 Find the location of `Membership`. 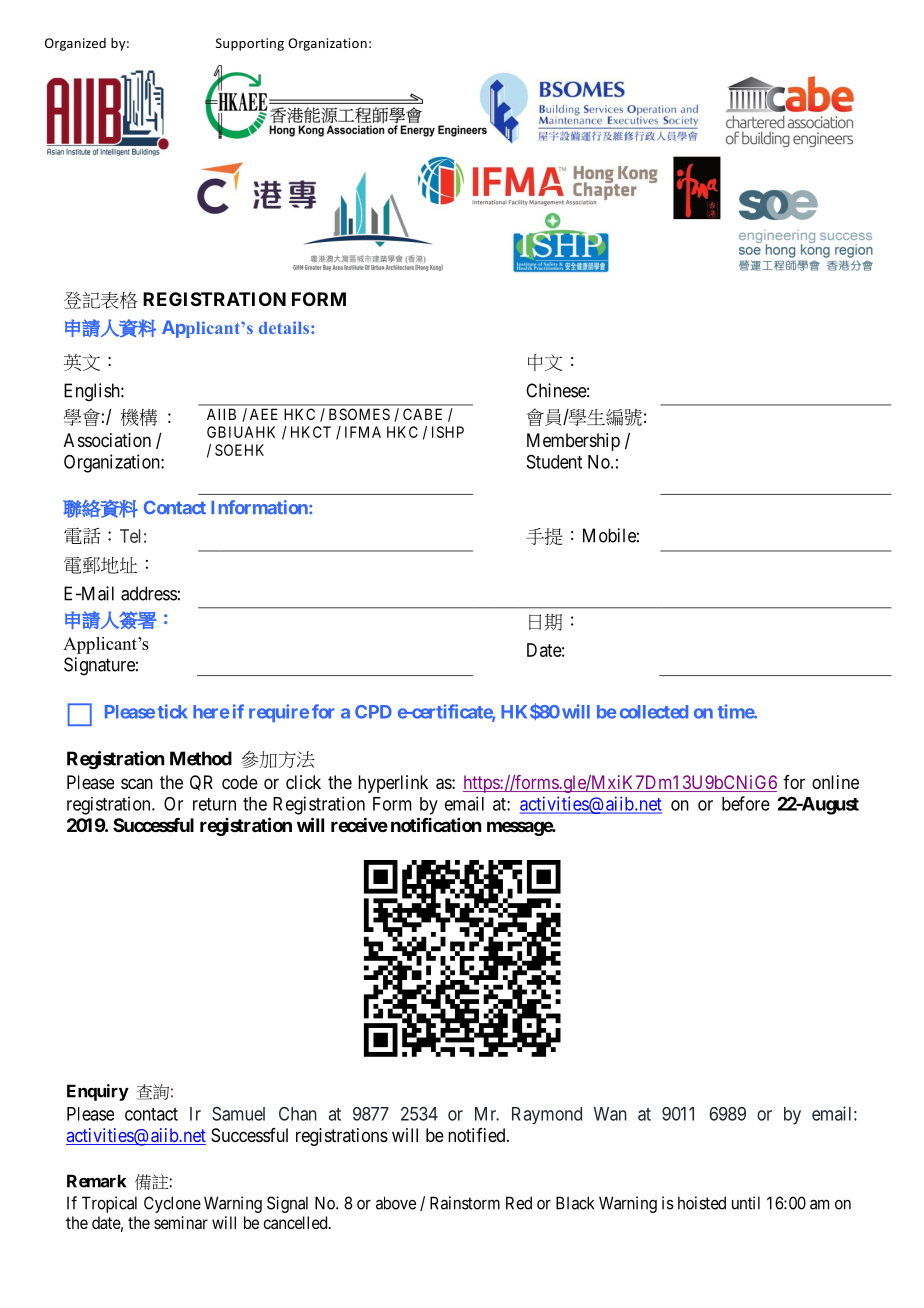

Membership is located at coordinates (573, 442).
